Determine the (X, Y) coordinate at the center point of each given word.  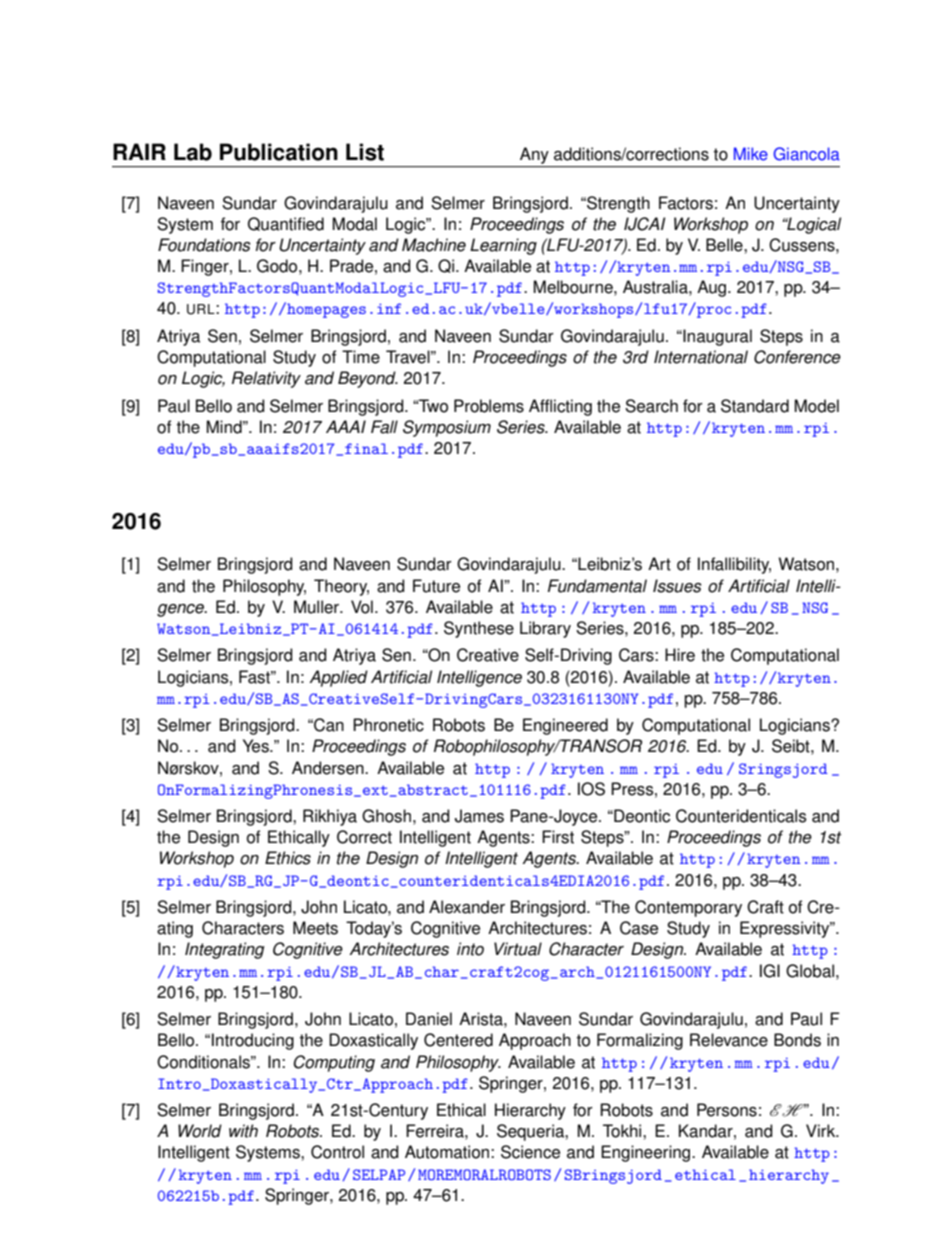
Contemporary (688, 908)
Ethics (288, 858)
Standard (755, 406)
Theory (341, 587)
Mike (751, 154)
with (243, 1131)
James (479, 816)
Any (534, 155)
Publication (279, 152)
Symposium (447, 428)
